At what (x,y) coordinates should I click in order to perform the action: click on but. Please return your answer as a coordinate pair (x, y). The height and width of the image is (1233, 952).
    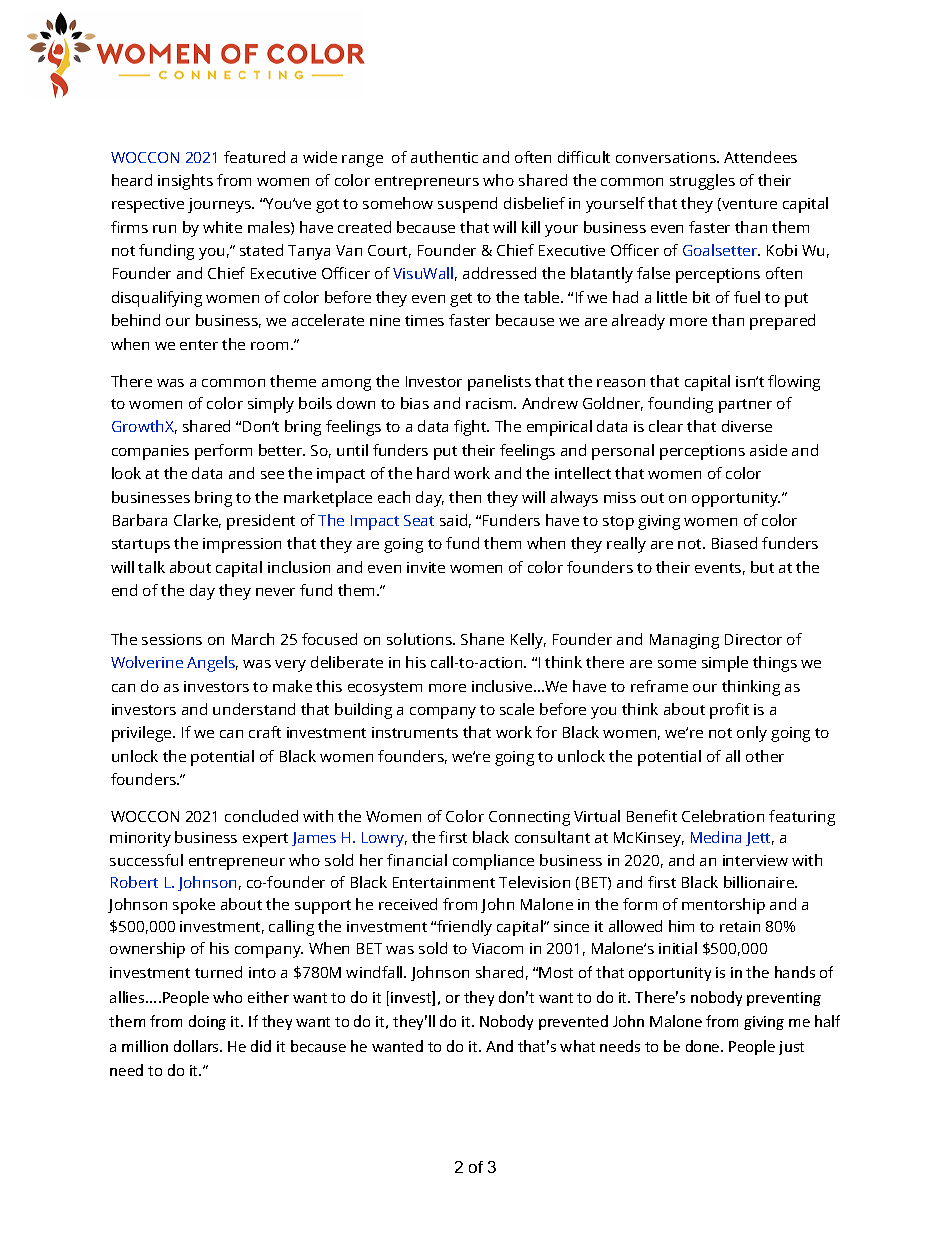
    Looking at the image, I should click on (762, 567).
